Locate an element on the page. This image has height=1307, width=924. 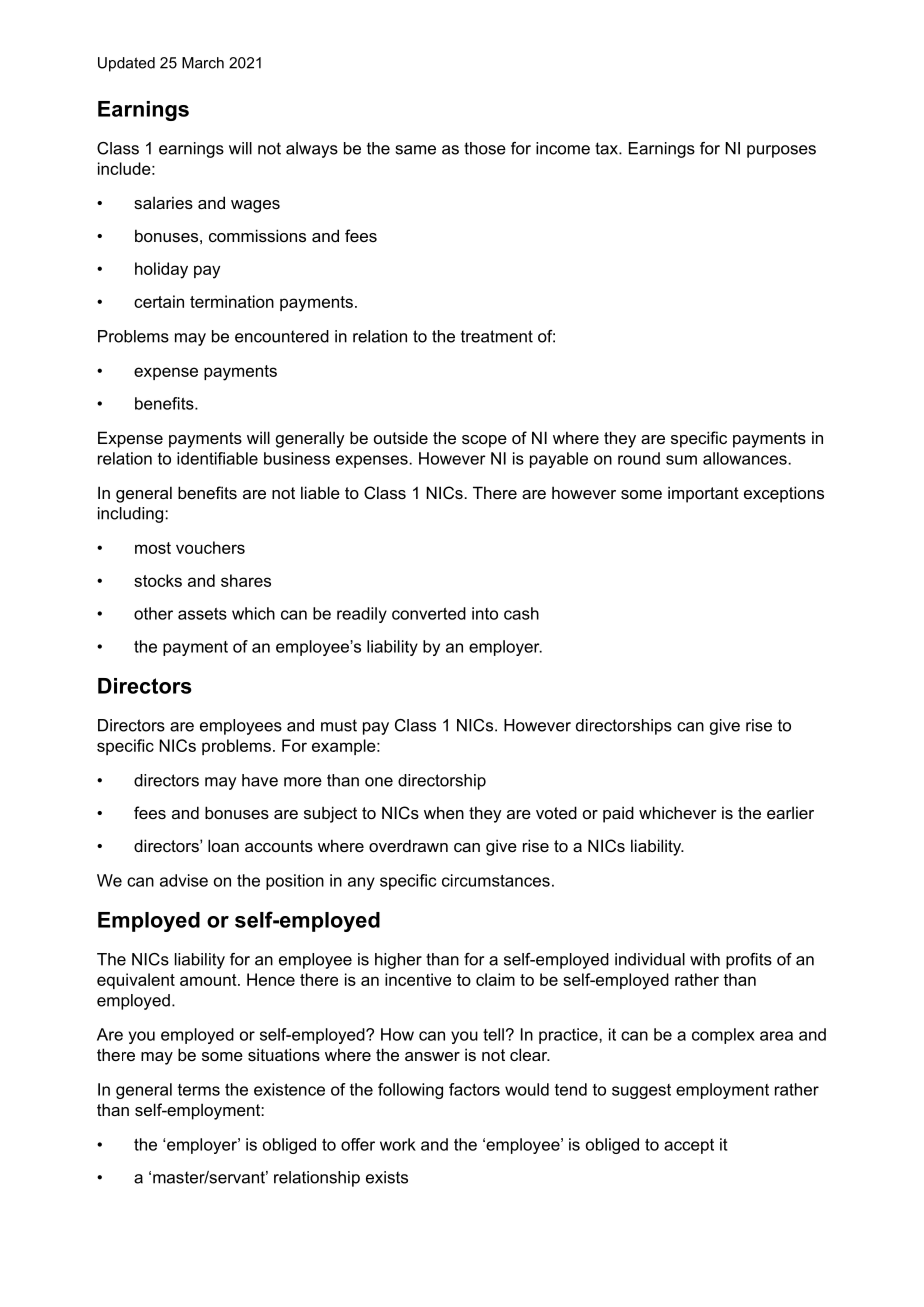
March is located at coordinates (203, 63).
